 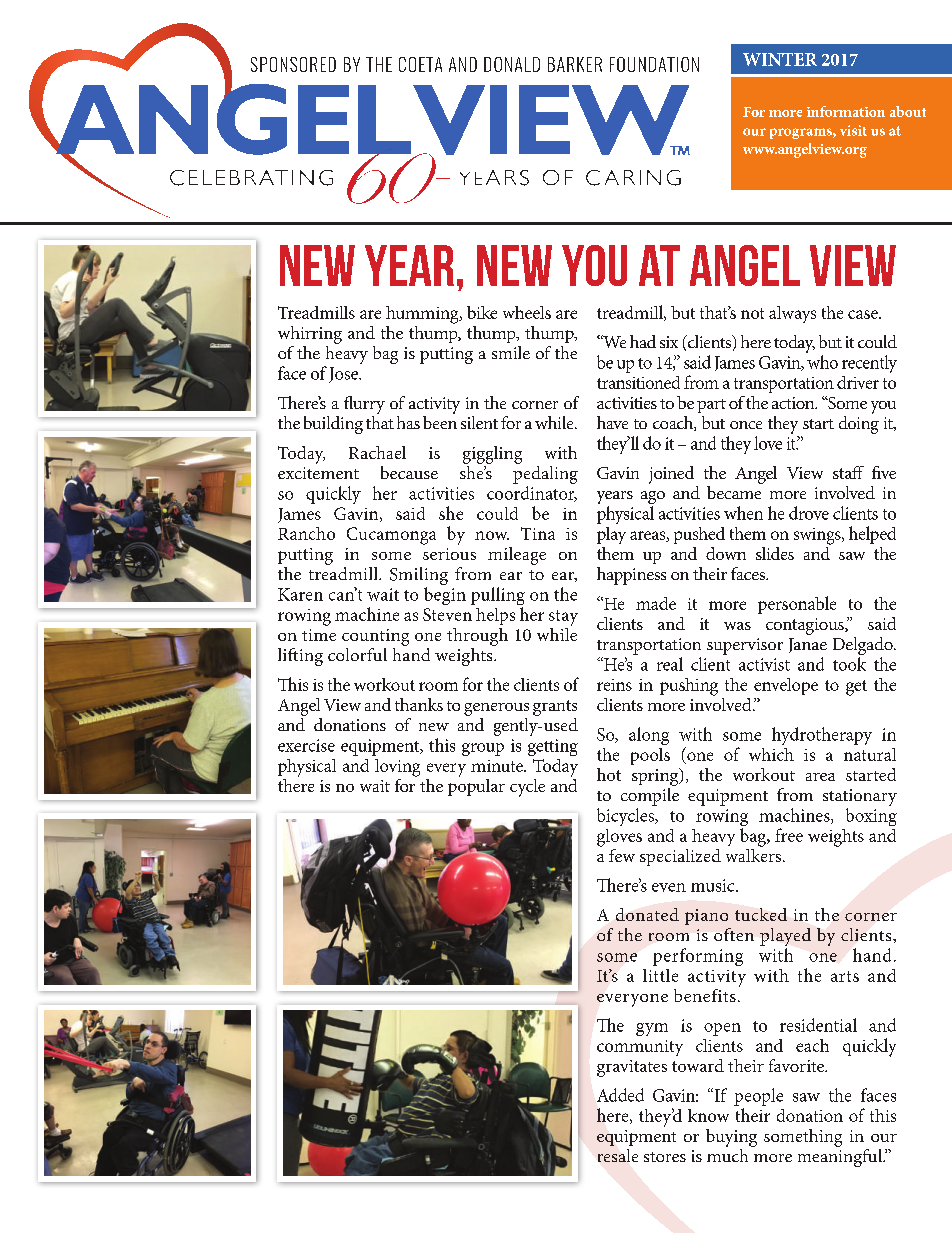 I want to click on SPONSORED, so click(x=293, y=64).
